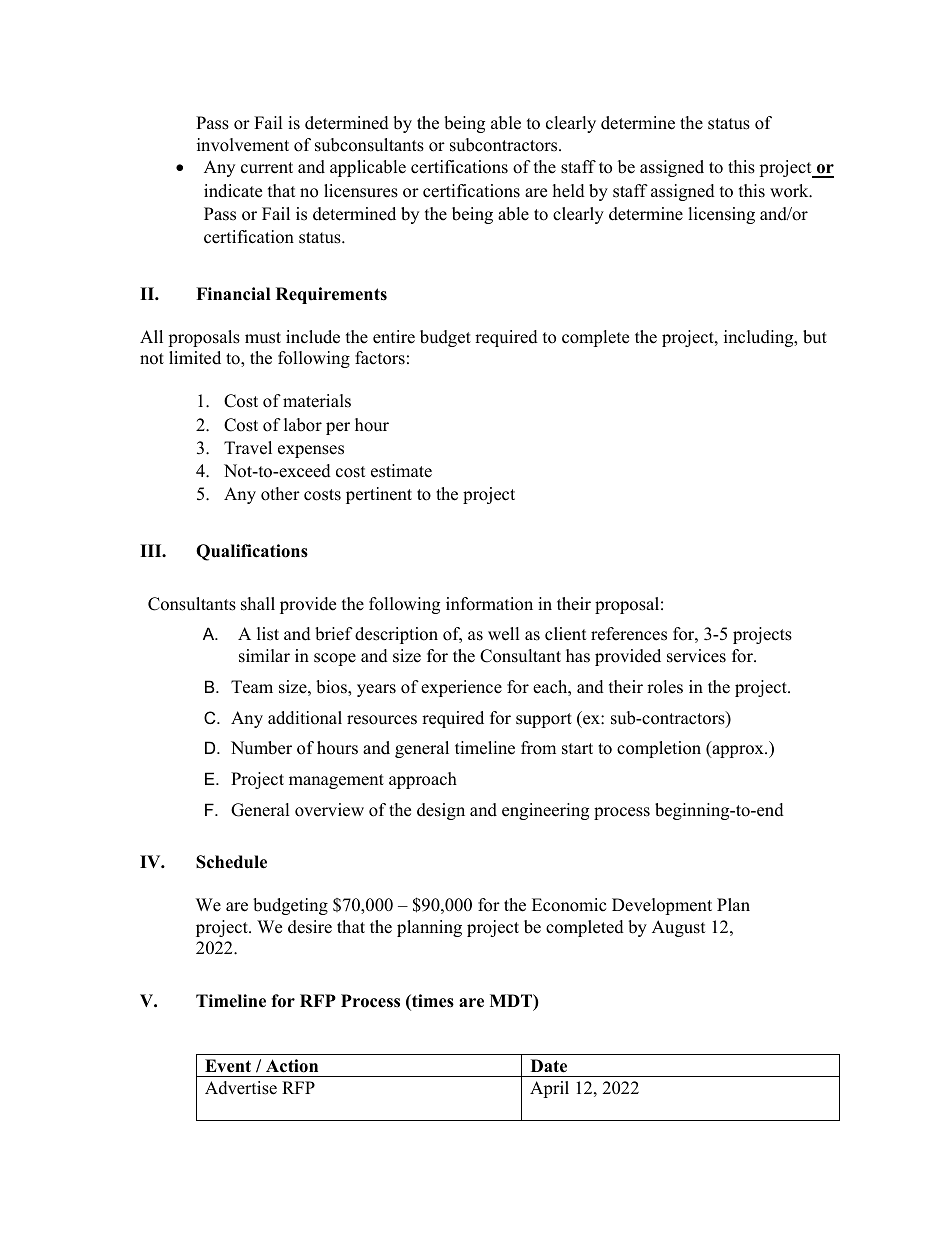 This image has height=1233, width=952. What do you see at coordinates (292, 1066) in the image?
I see `Action` at bounding box center [292, 1066].
